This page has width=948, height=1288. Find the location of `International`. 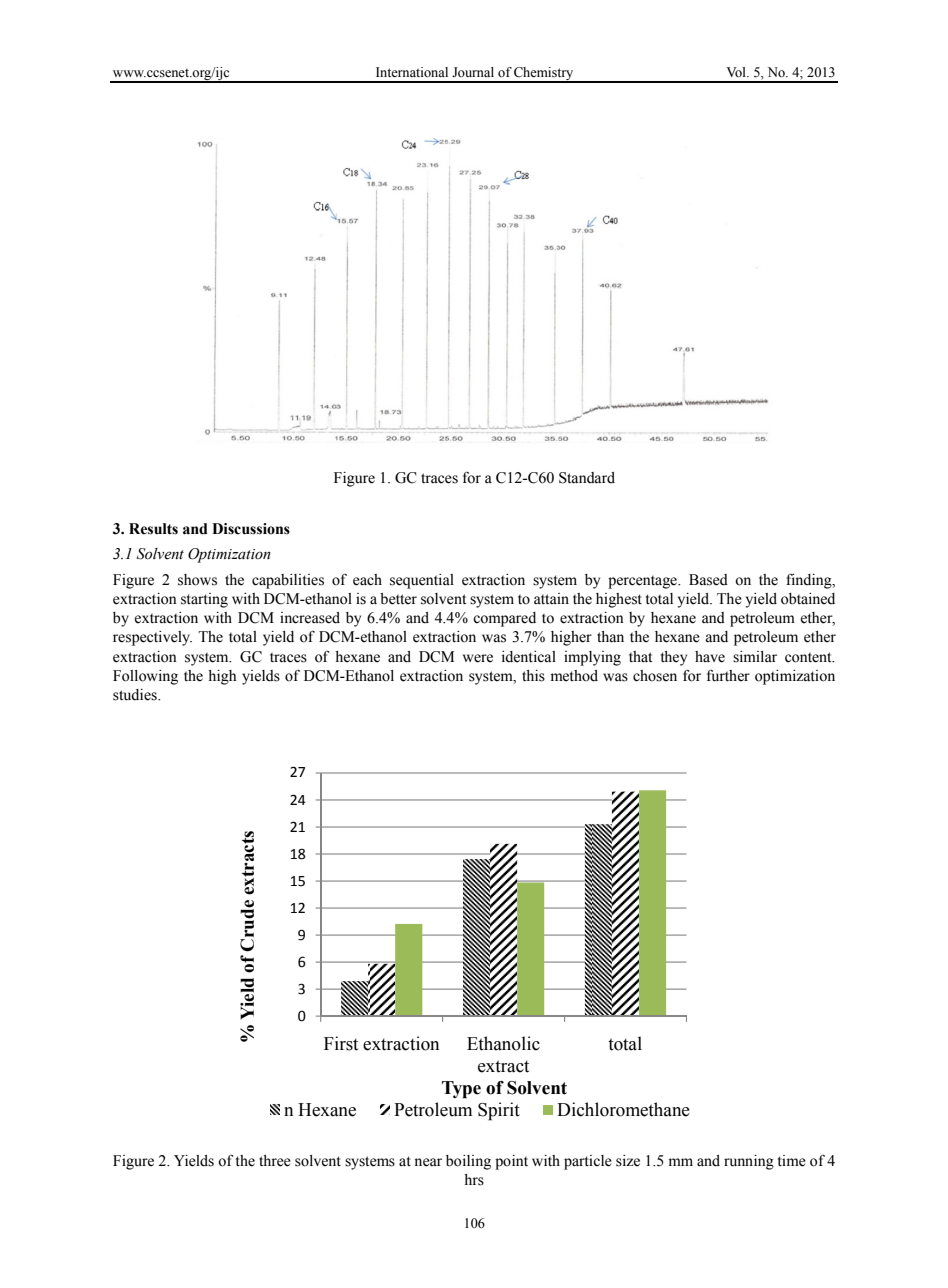

International is located at coordinates (412, 72).
